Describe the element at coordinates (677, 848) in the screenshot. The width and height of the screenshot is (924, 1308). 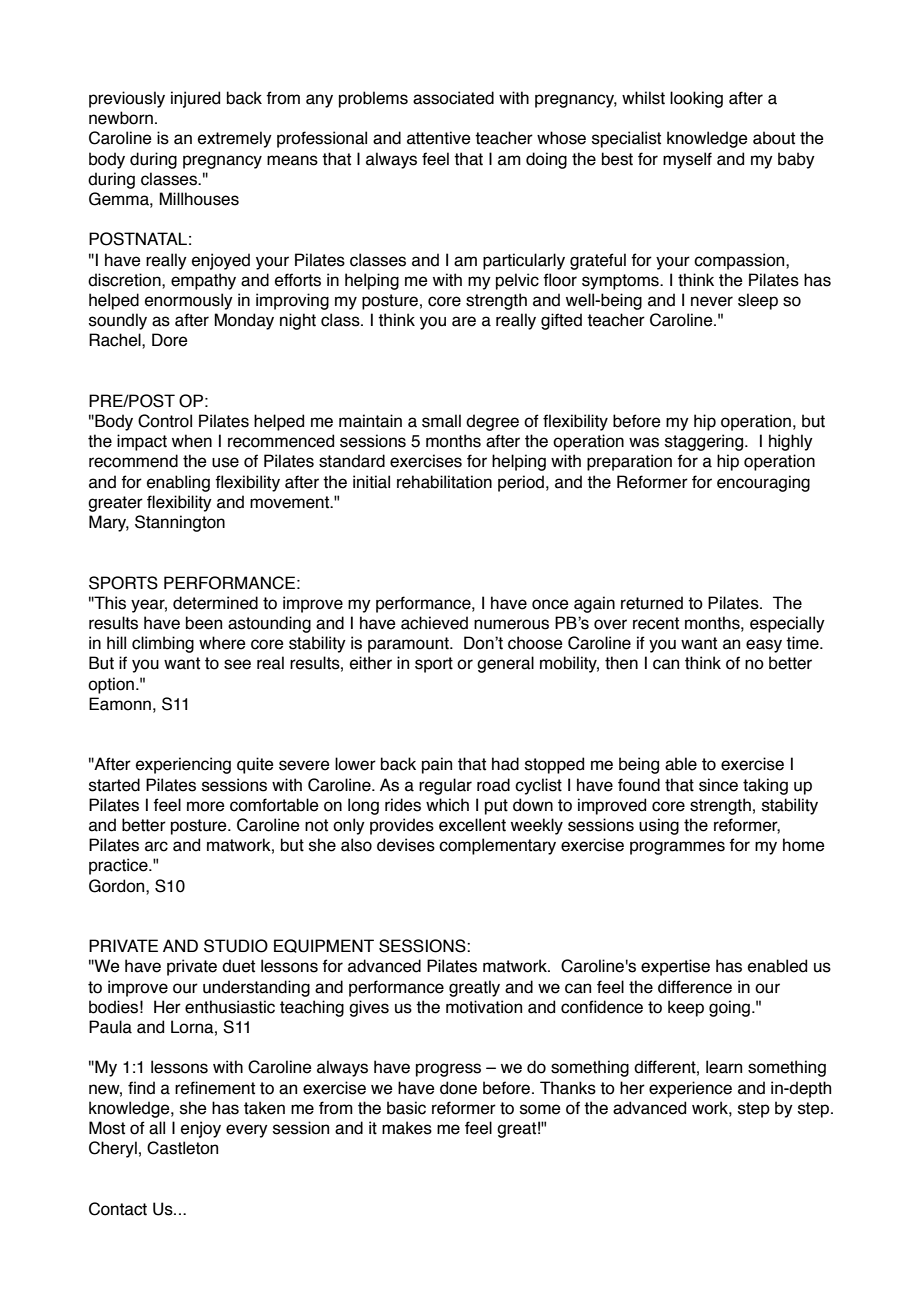
I see `programmes` at that location.
